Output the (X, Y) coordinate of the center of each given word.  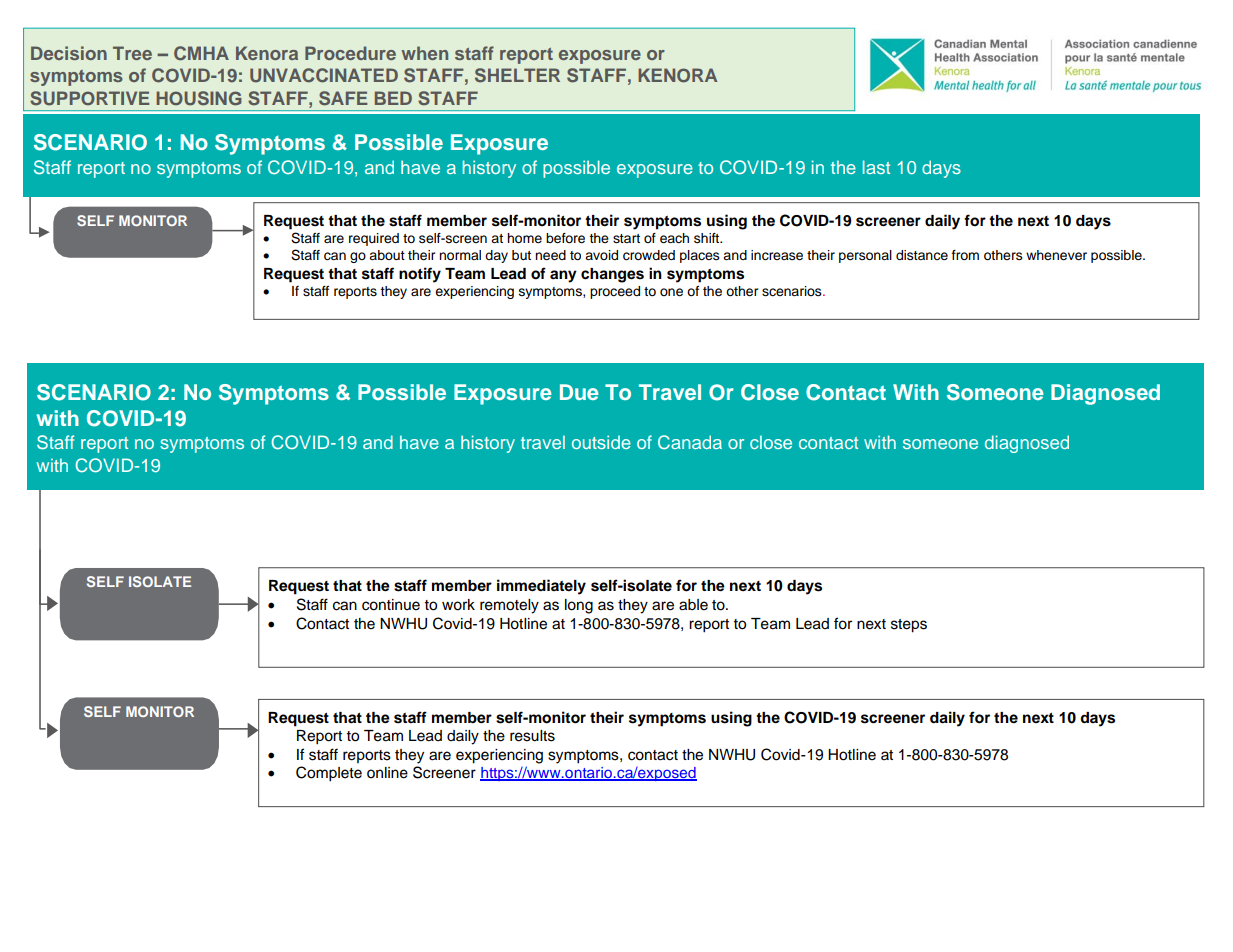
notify (420, 275)
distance (922, 255)
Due (579, 392)
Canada (690, 442)
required (374, 239)
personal (865, 256)
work (458, 605)
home (524, 238)
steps (909, 626)
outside (601, 442)
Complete (329, 774)
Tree (132, 53)
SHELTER (517, 75)
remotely (509, 606)
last (876, 167)
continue (391, 605)
